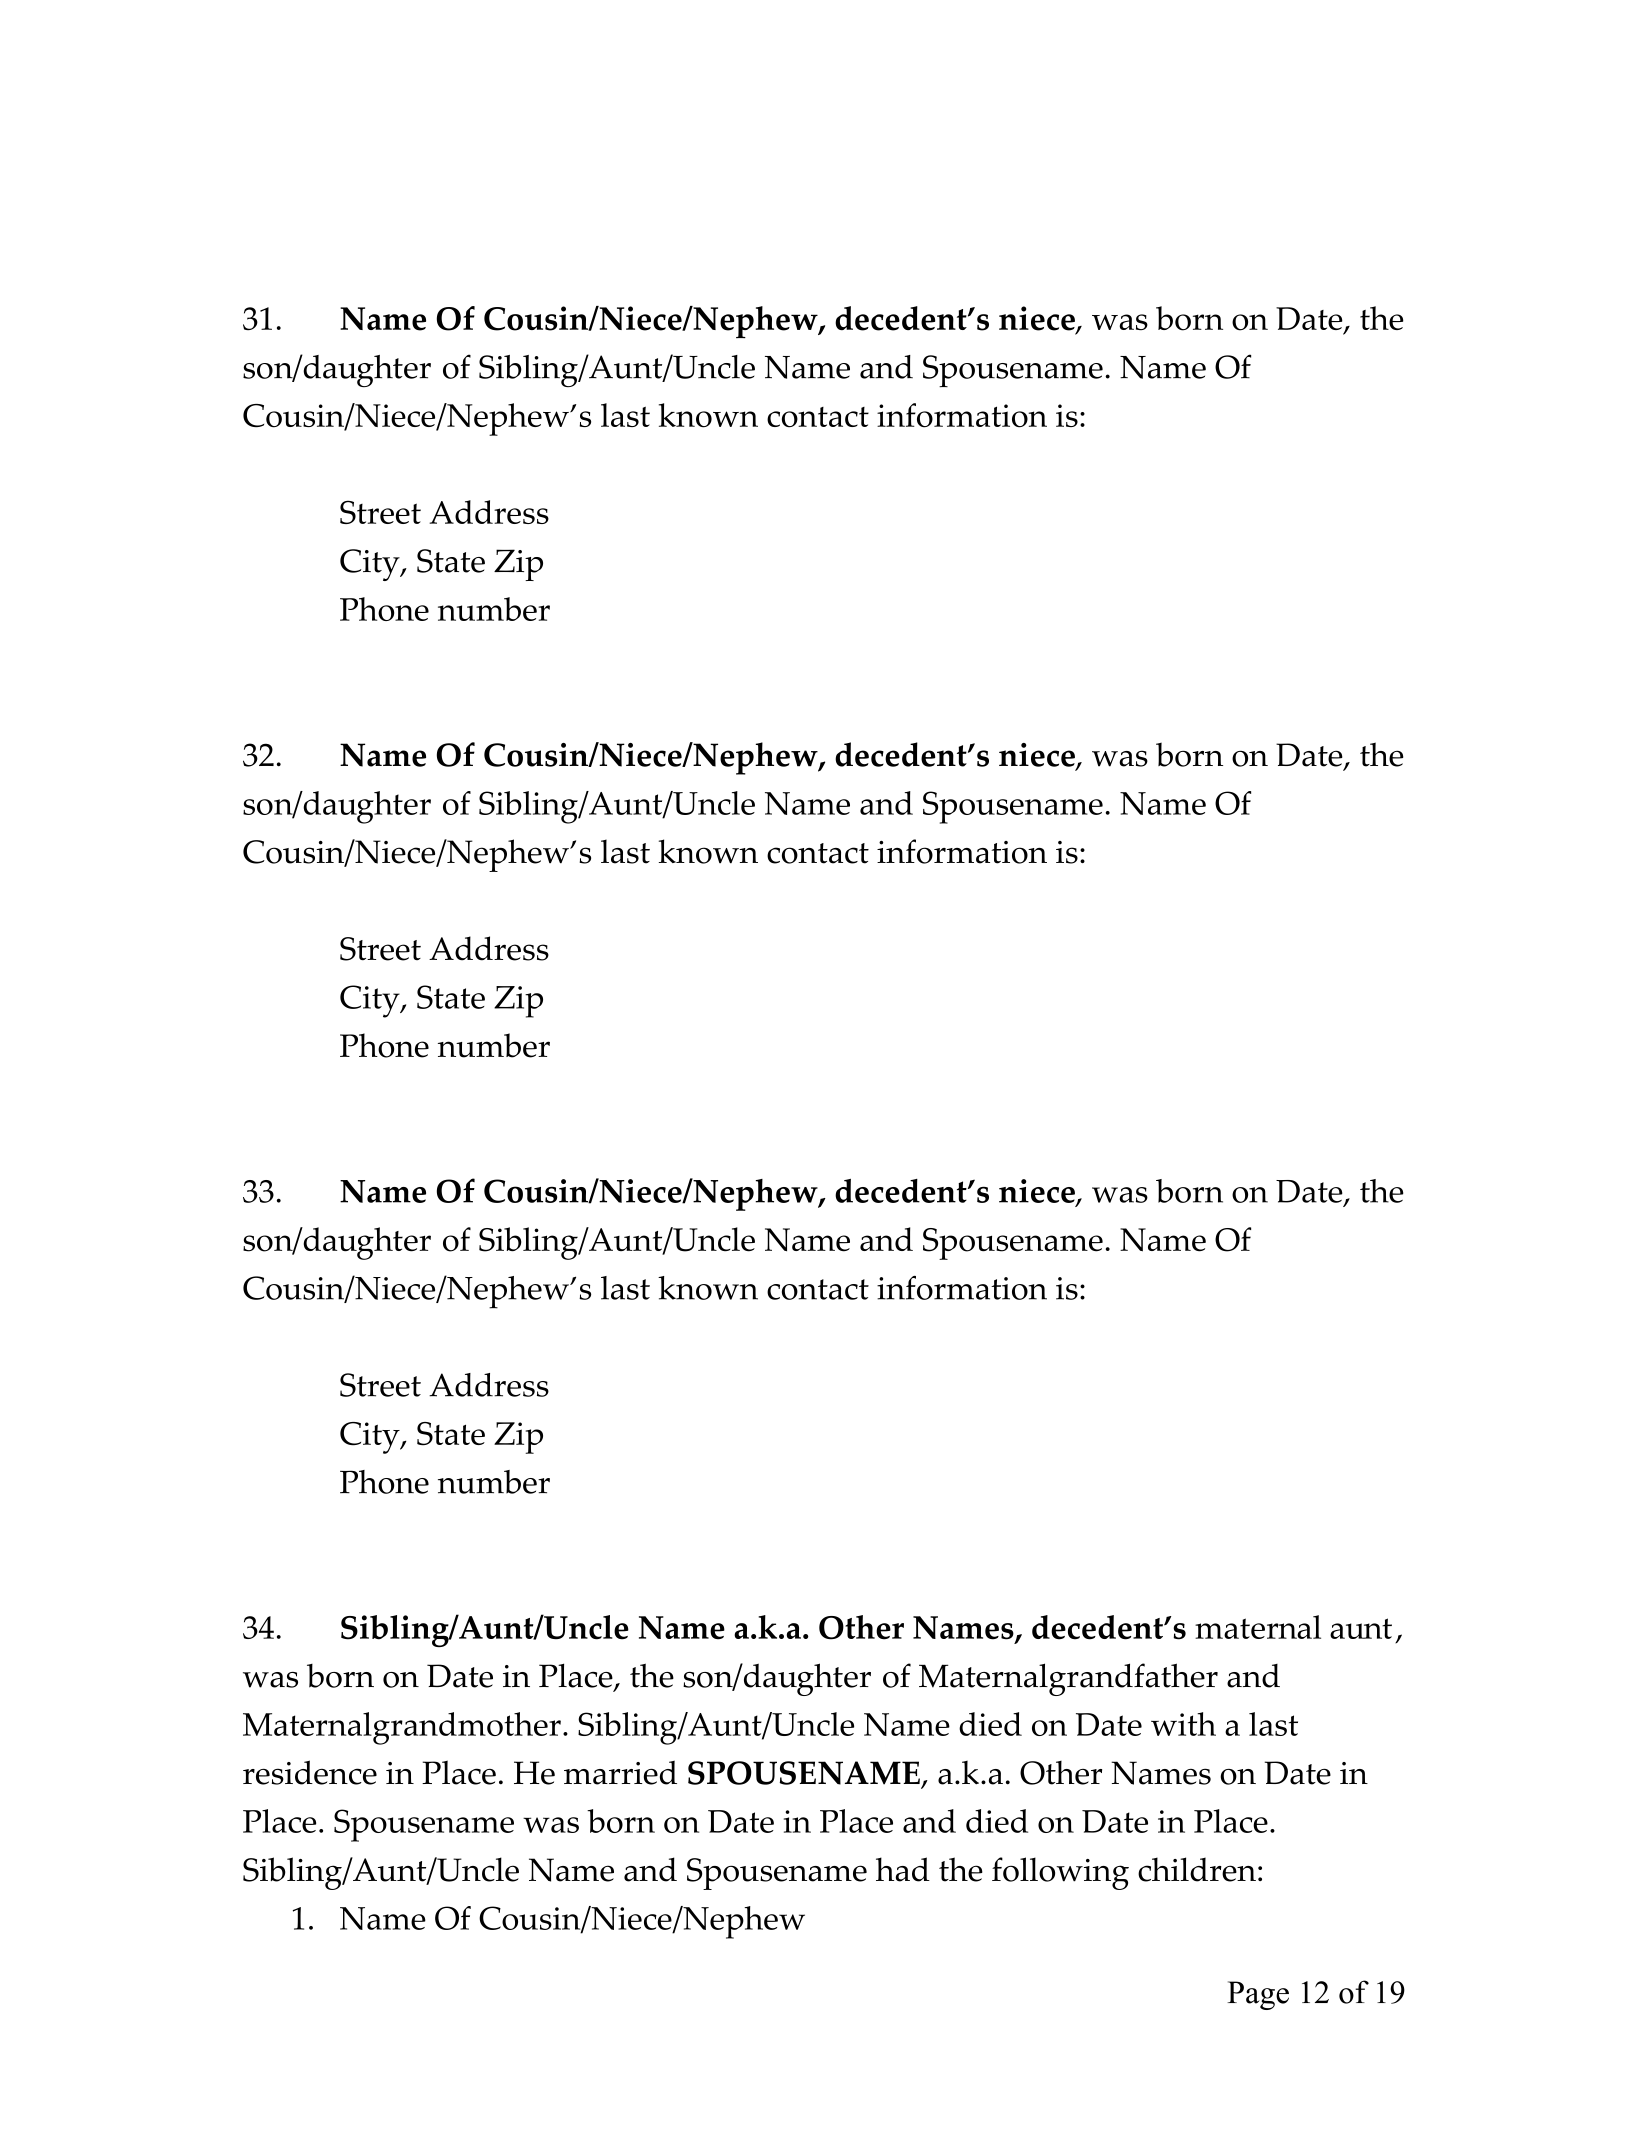 Image resolution: width=1648 pixels, height=2133 pixels. What do you see at coordinates (903, 1869) in the document?
I see `had` at bounding box center [903, 1869].
